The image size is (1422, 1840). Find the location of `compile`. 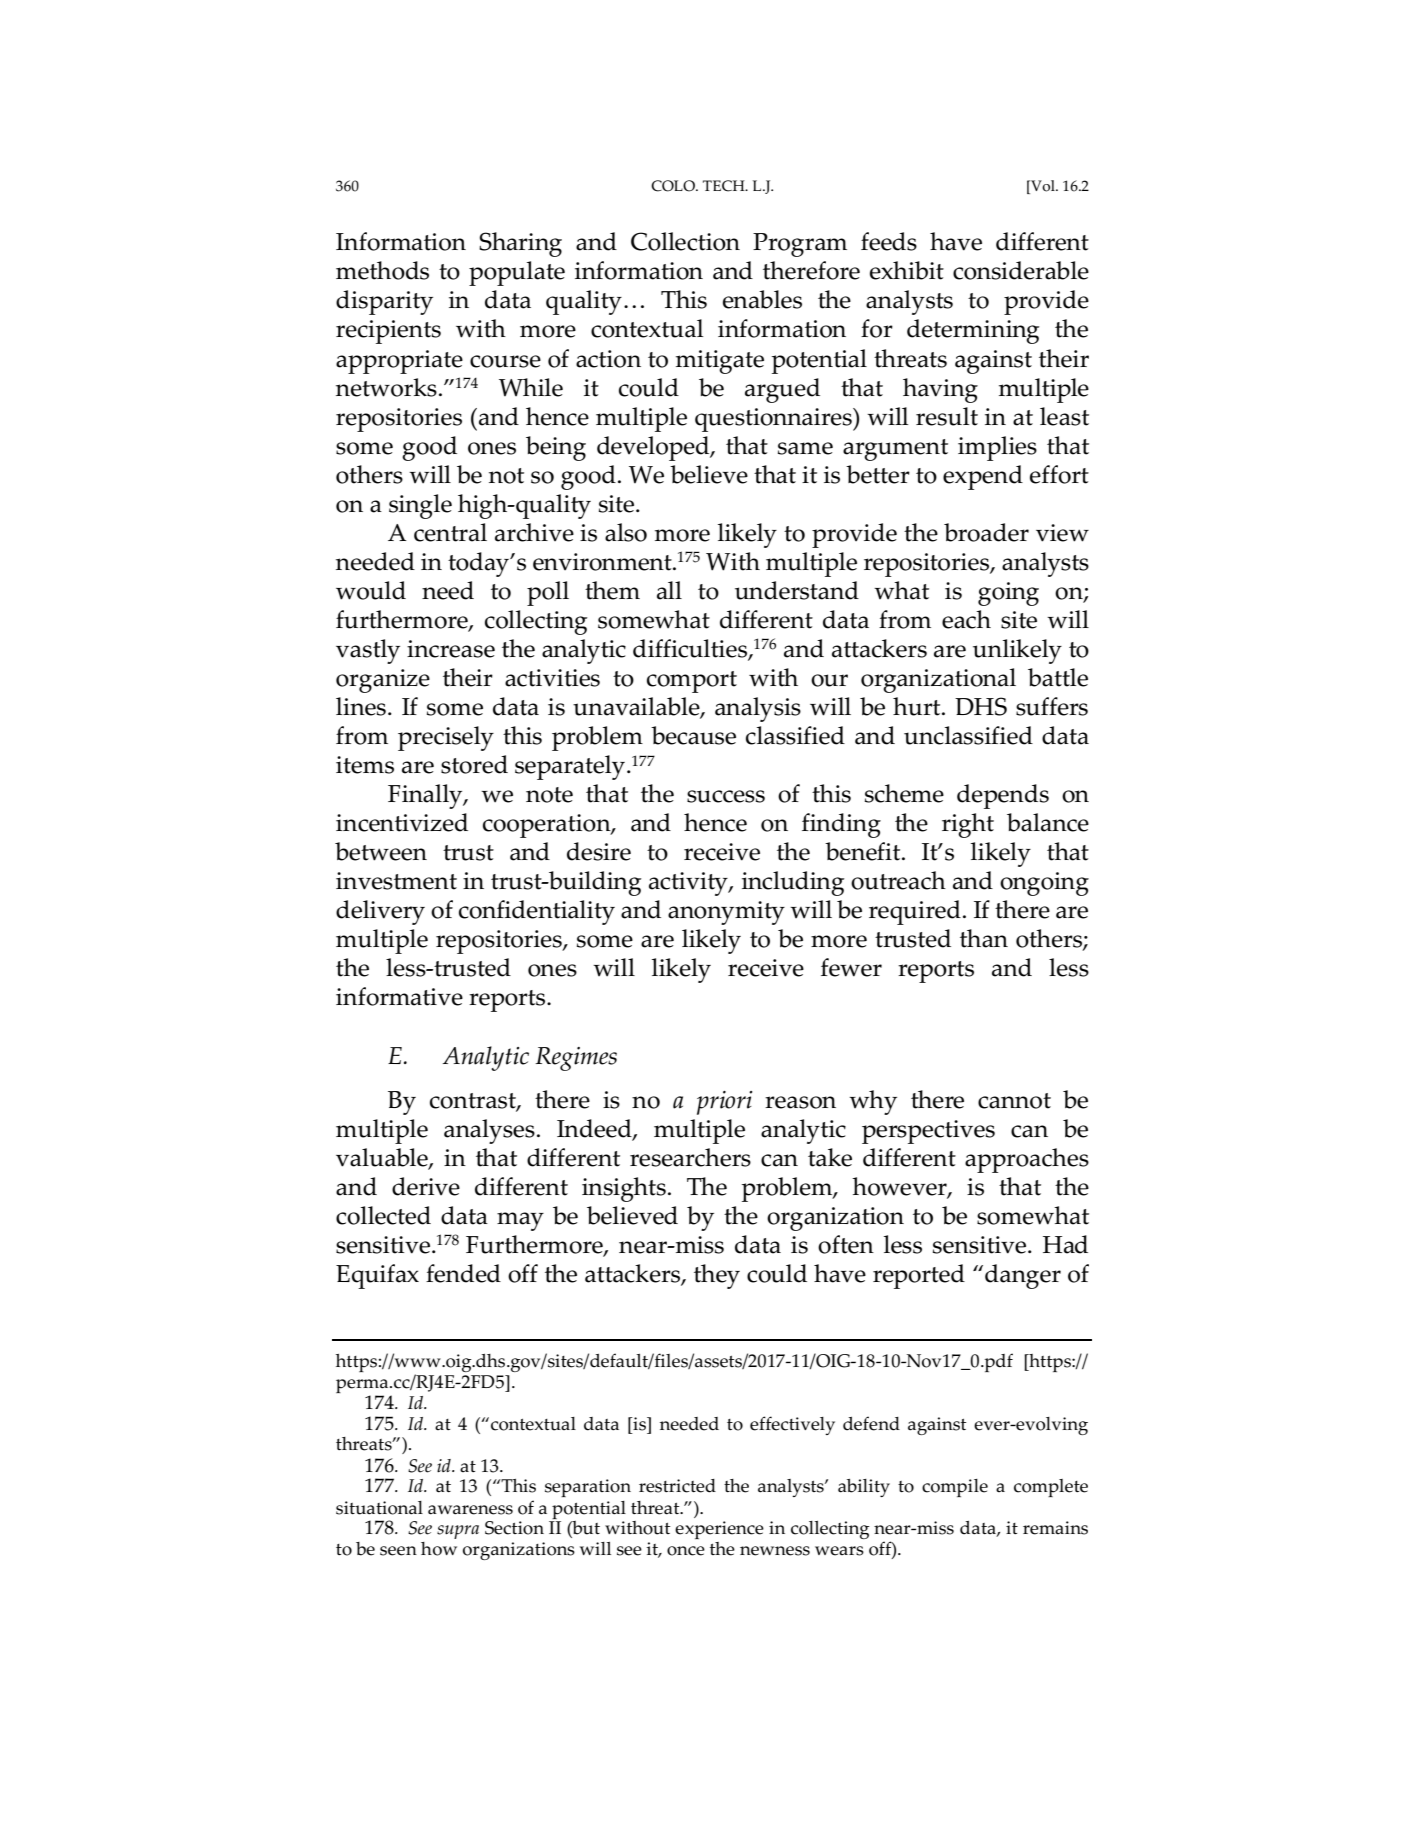

compile is located at coordinates (955, 1488).
